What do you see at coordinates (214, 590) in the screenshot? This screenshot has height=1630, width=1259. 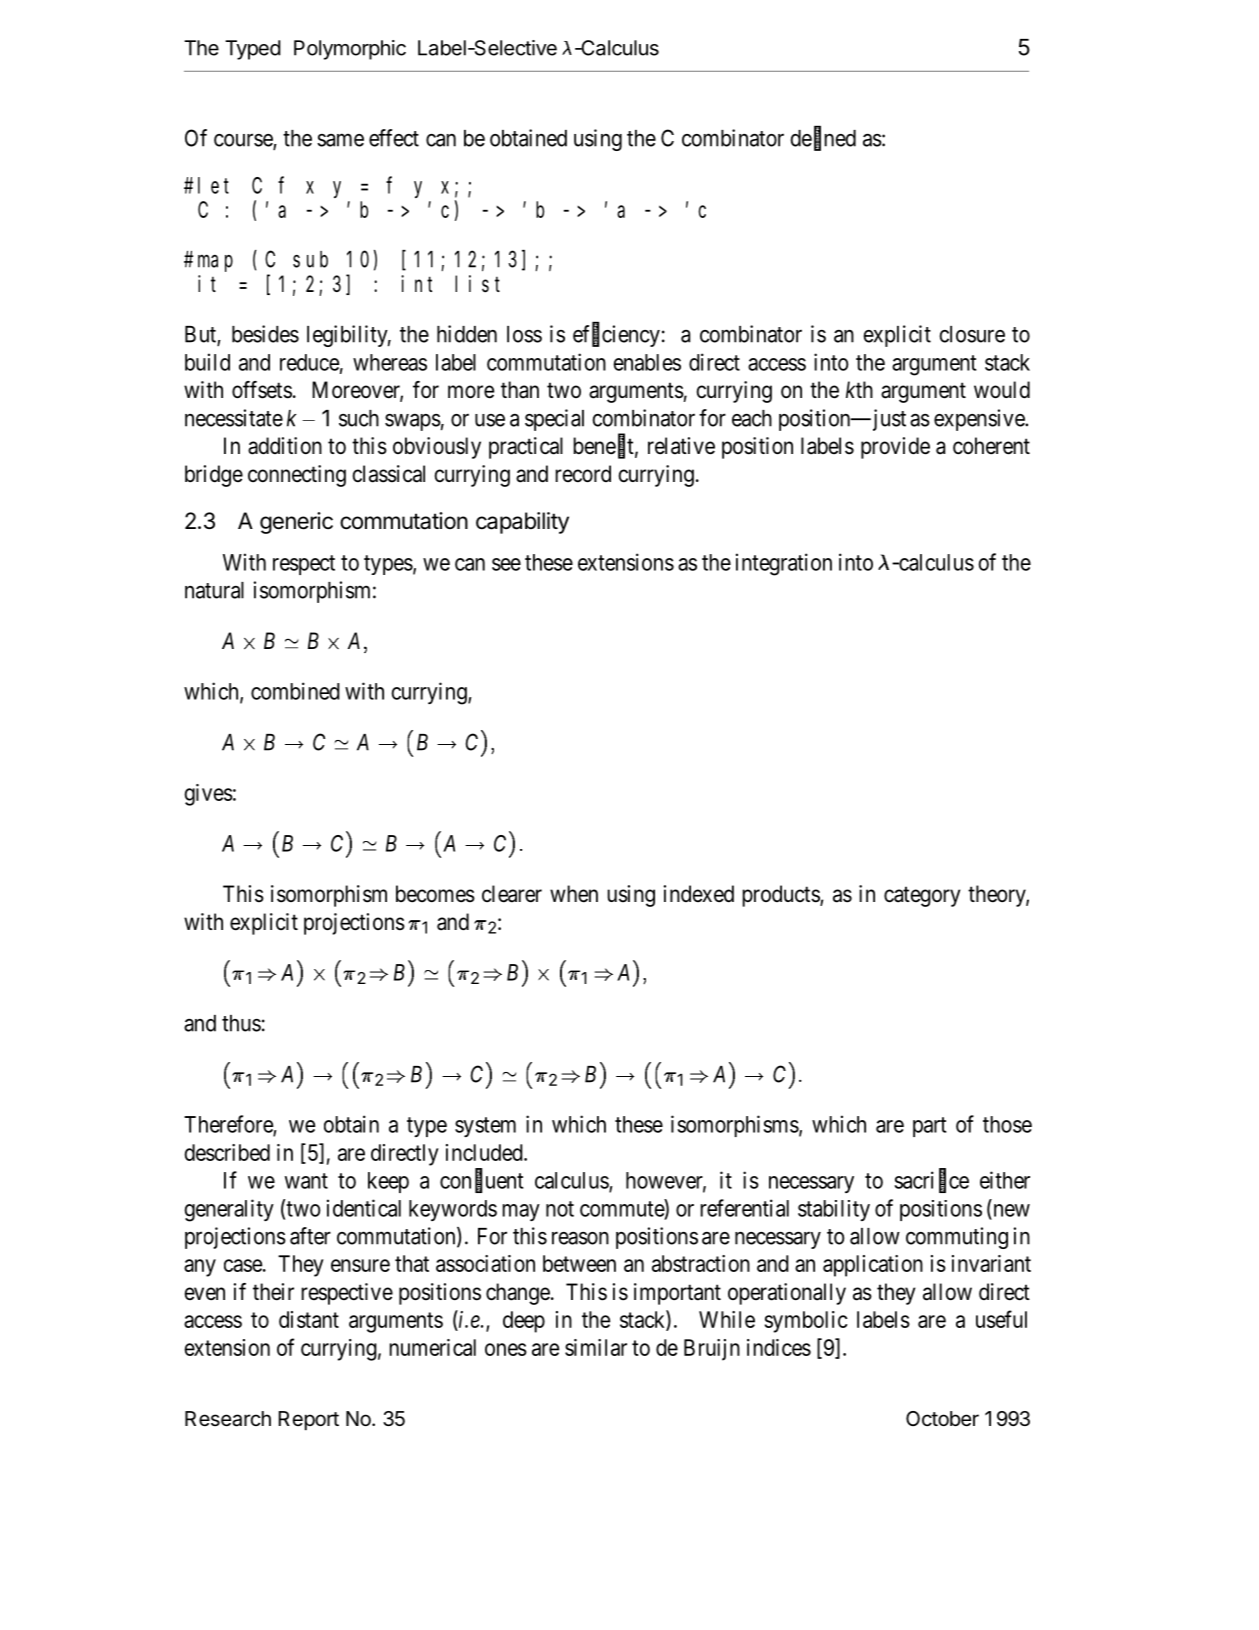 I see `natural` at bounding box center [214, 590].
